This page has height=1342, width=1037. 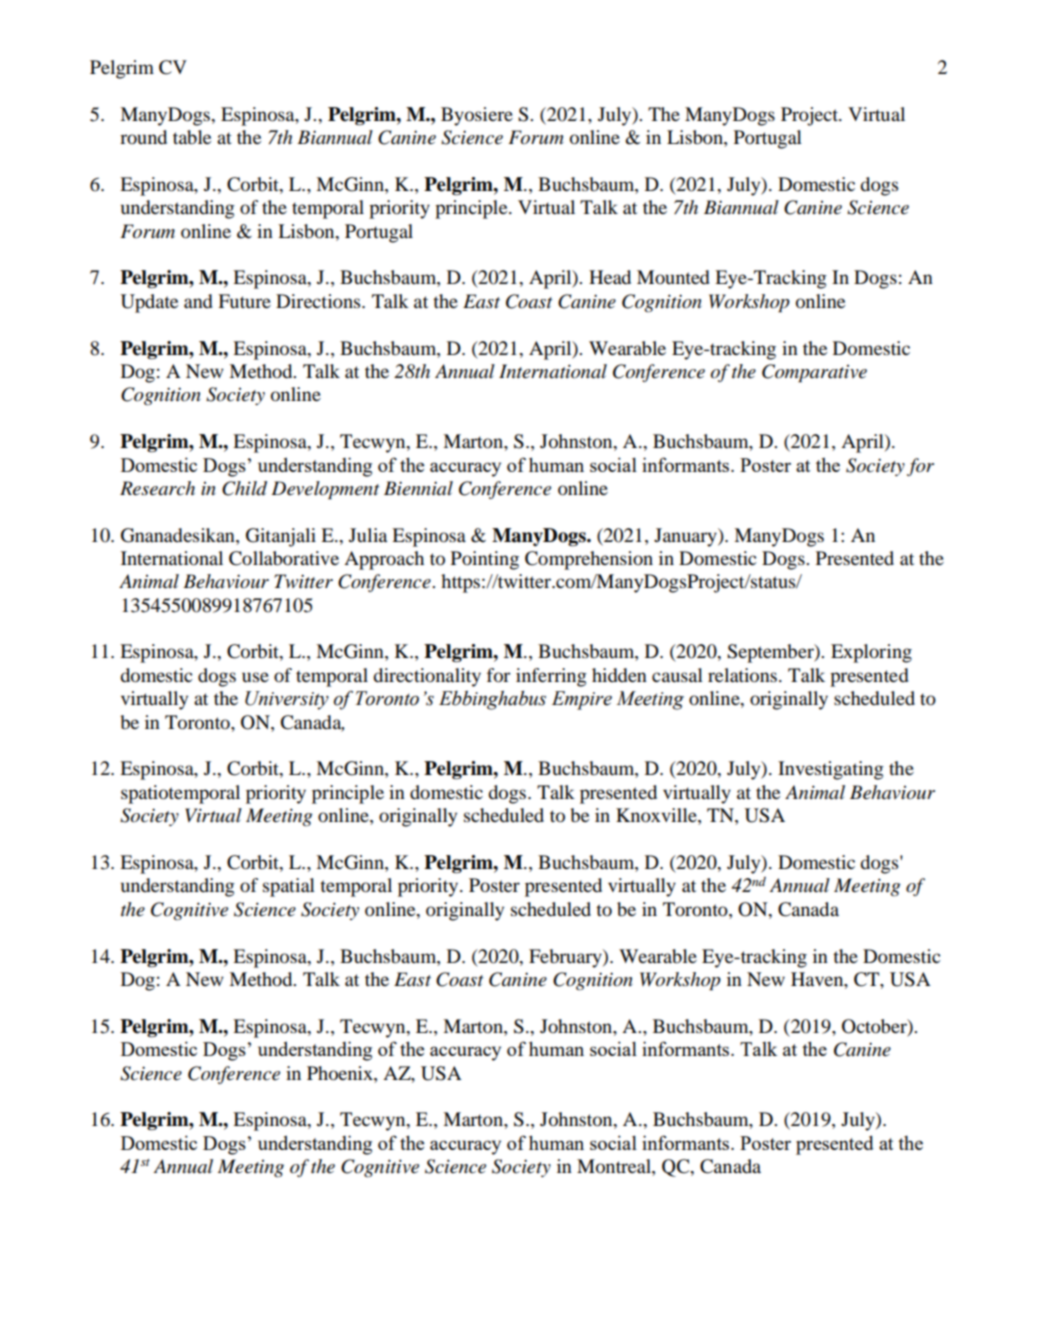 What do you see at coordinates (485, 560) in the page?
I see `Pointing` at bounding box center [485, 560].
